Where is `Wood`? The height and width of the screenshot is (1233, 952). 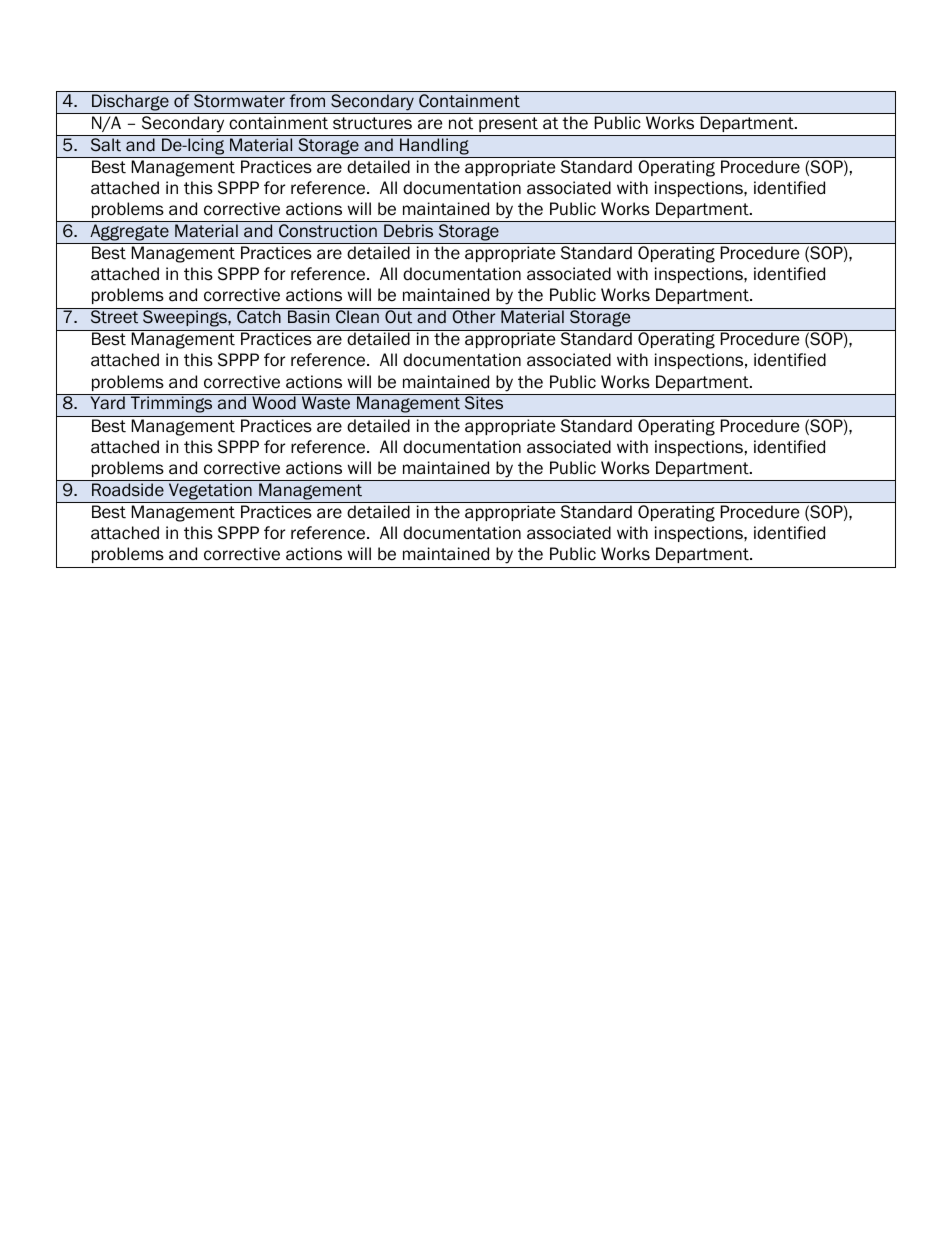 Wood is located at coordinates (274, 403).
